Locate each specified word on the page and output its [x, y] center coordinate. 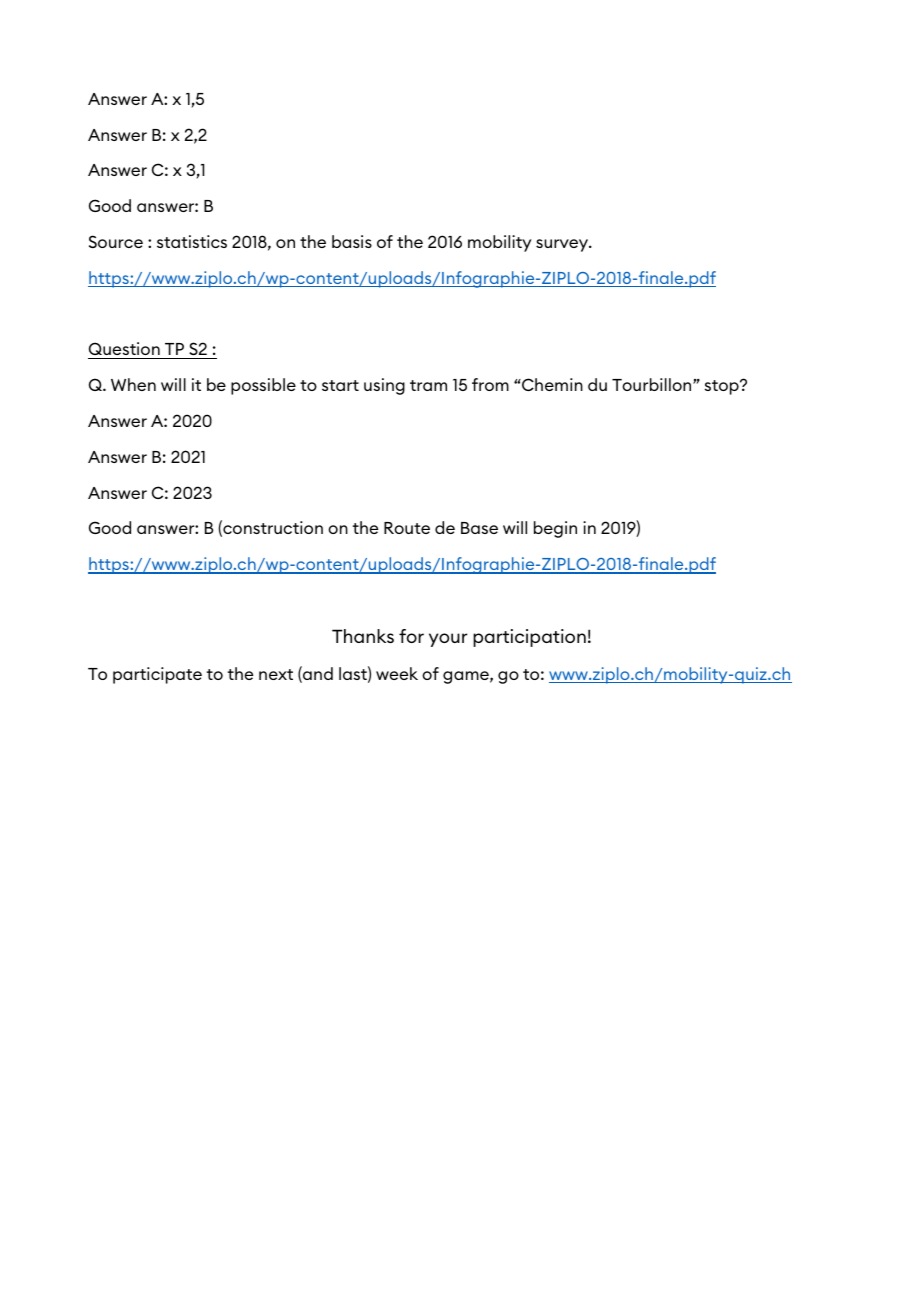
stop [723, 387]
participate [157, 675]
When [133, 384]
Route [407, 528]
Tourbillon [653, 384]
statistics [192, 241]
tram [428, 385]
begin [555, 529]
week [397, 673]
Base [479, 528]
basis [352, 241]
